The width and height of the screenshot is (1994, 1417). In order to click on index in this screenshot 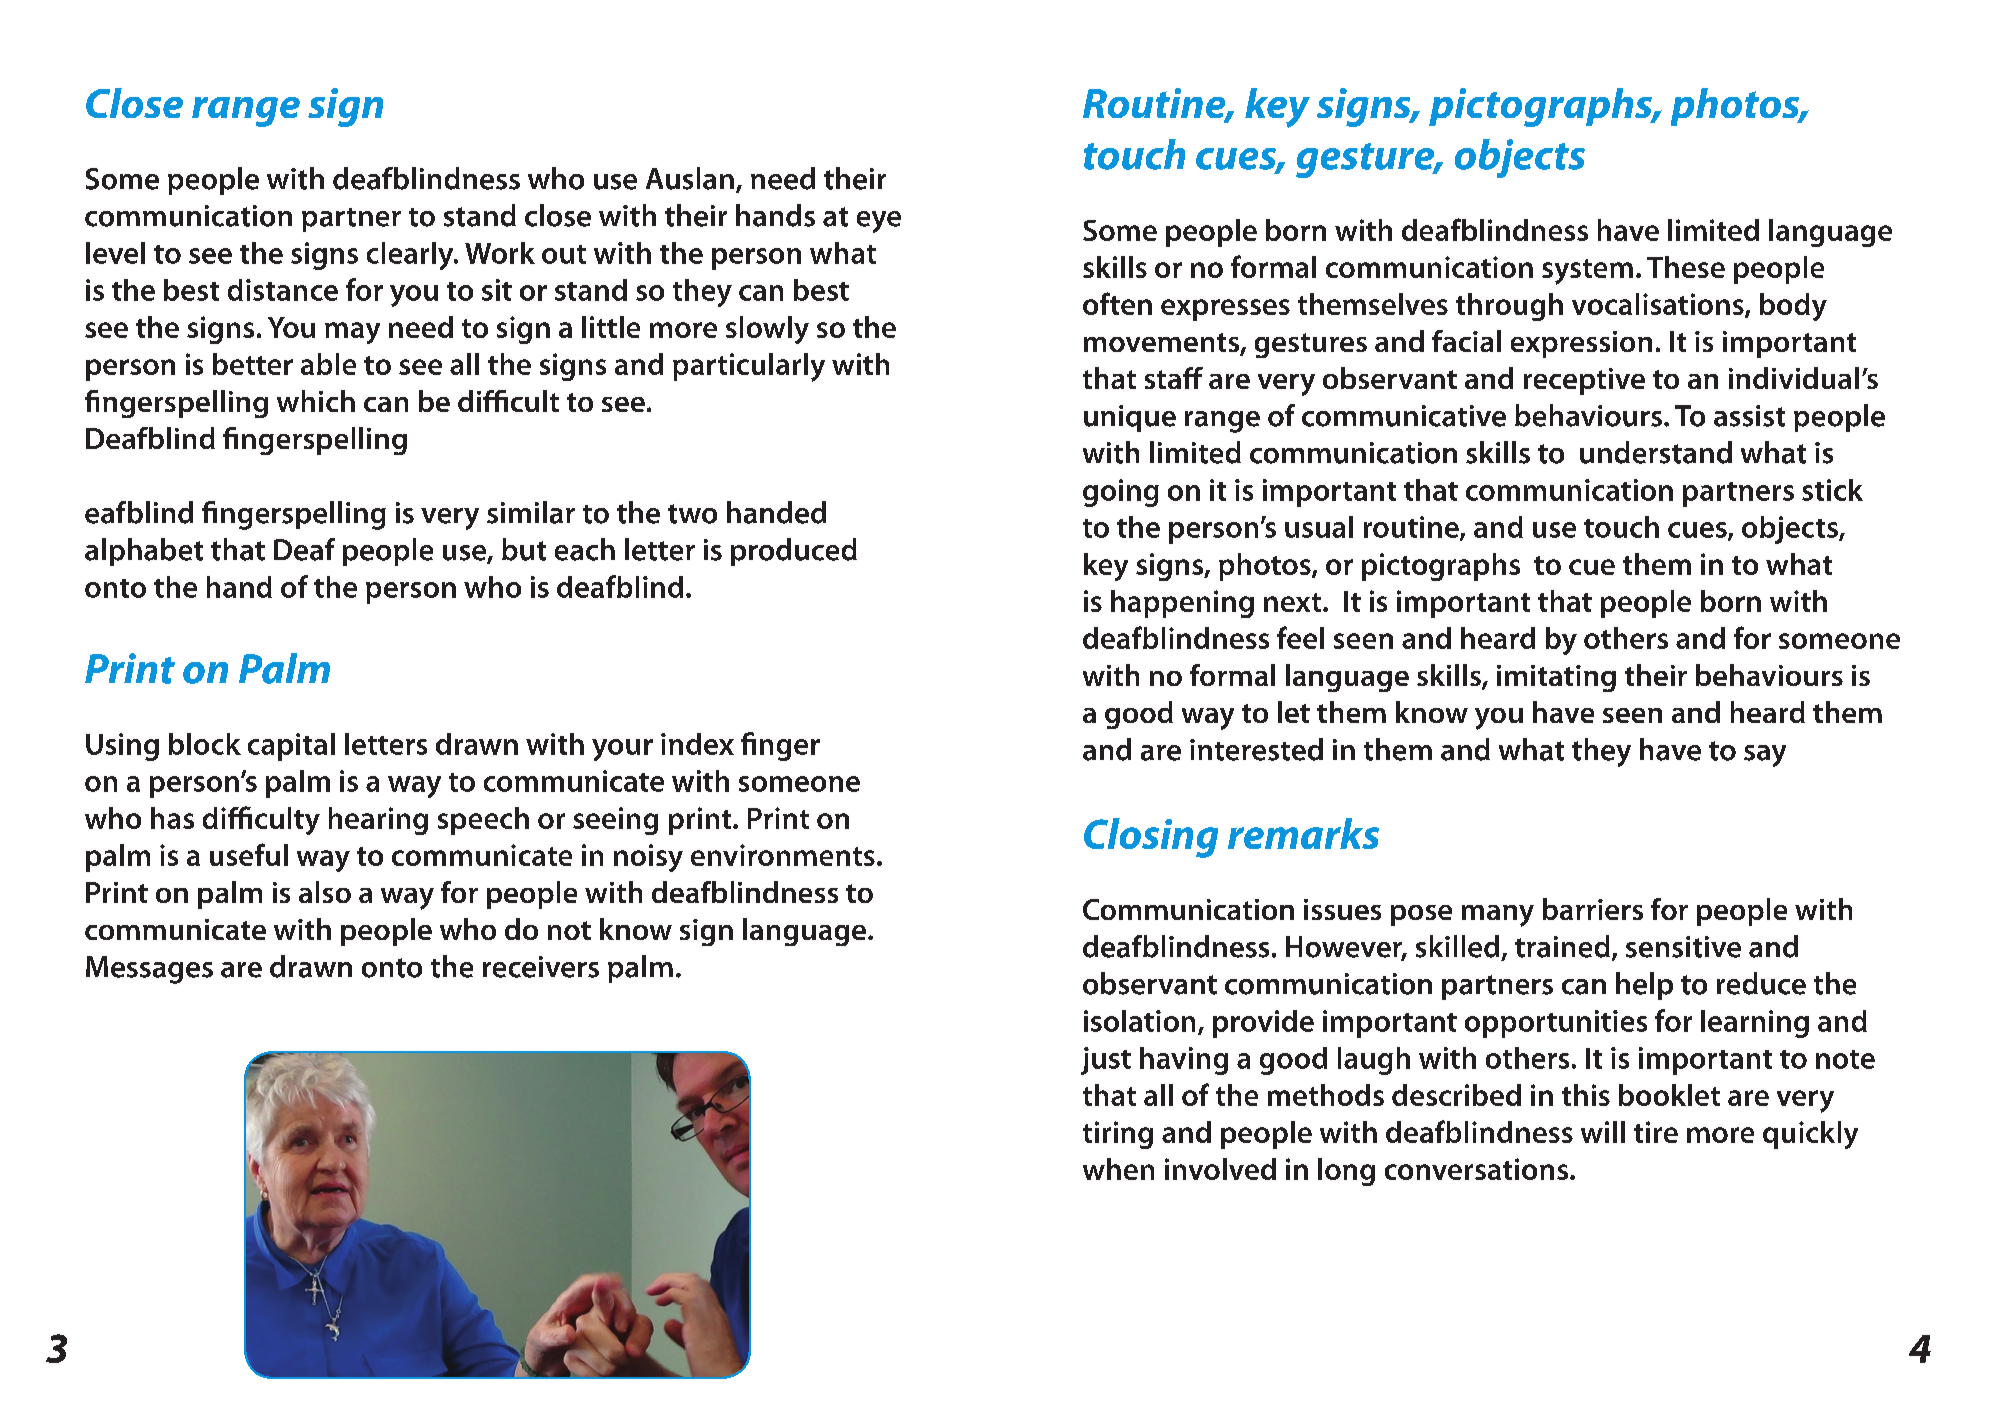, I will do `click(697, 744)`.
